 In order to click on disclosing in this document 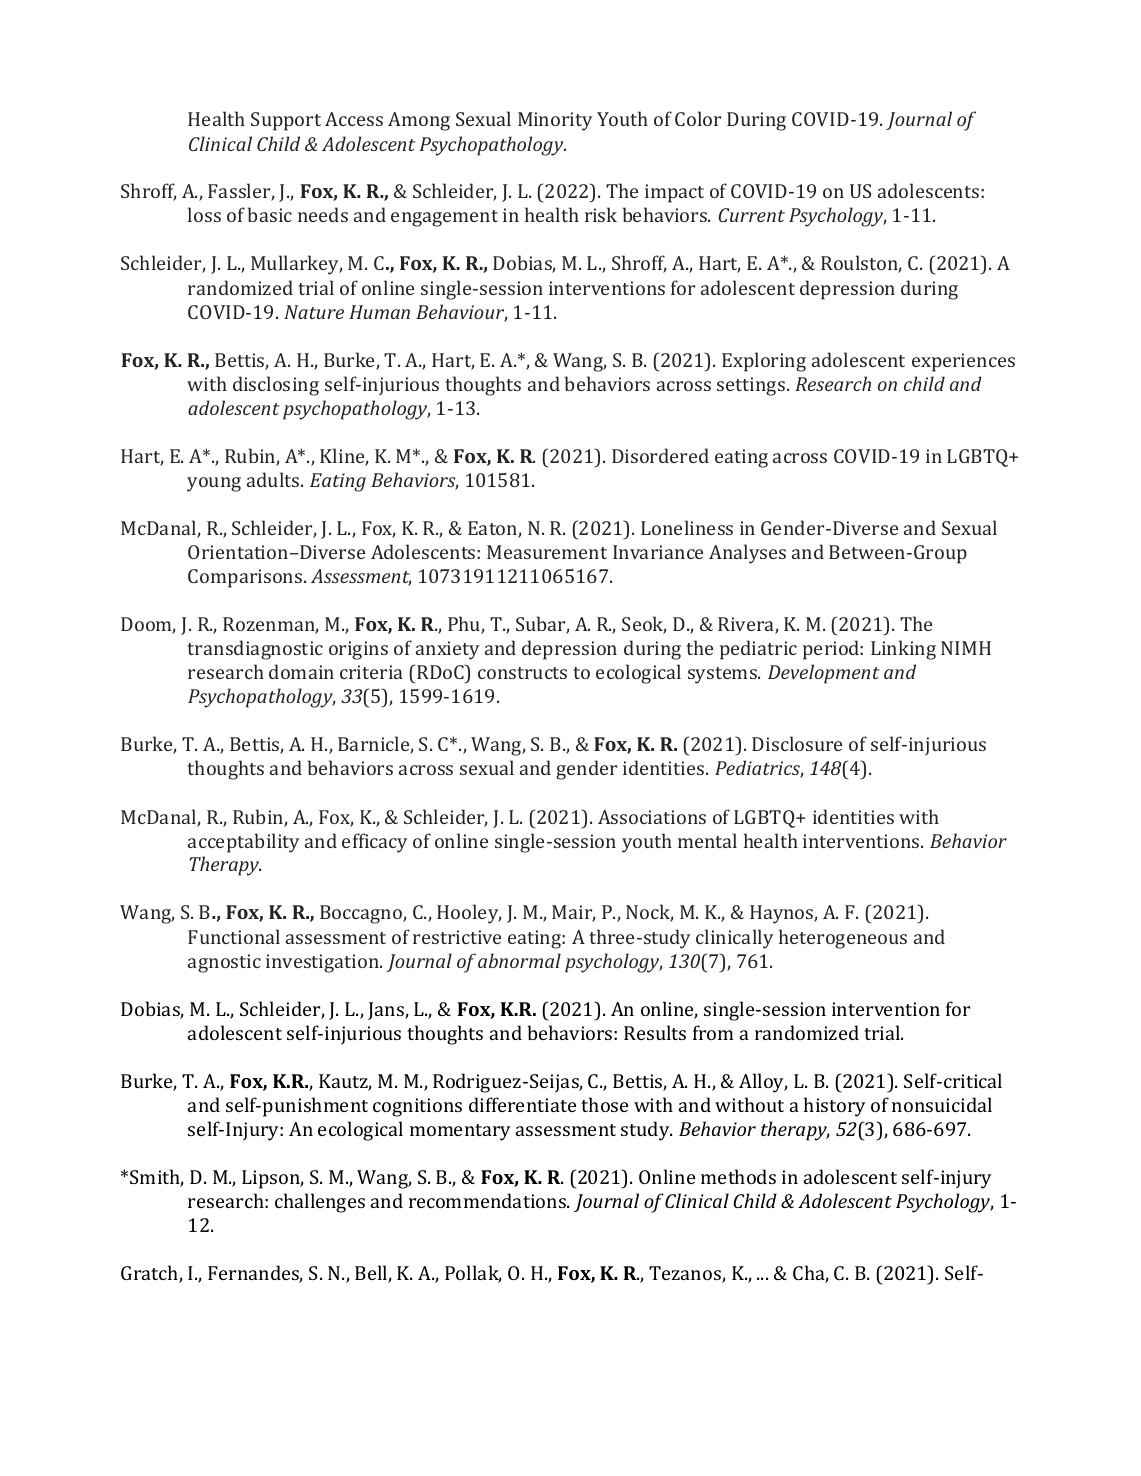, I will do `click(276, 386)`.
